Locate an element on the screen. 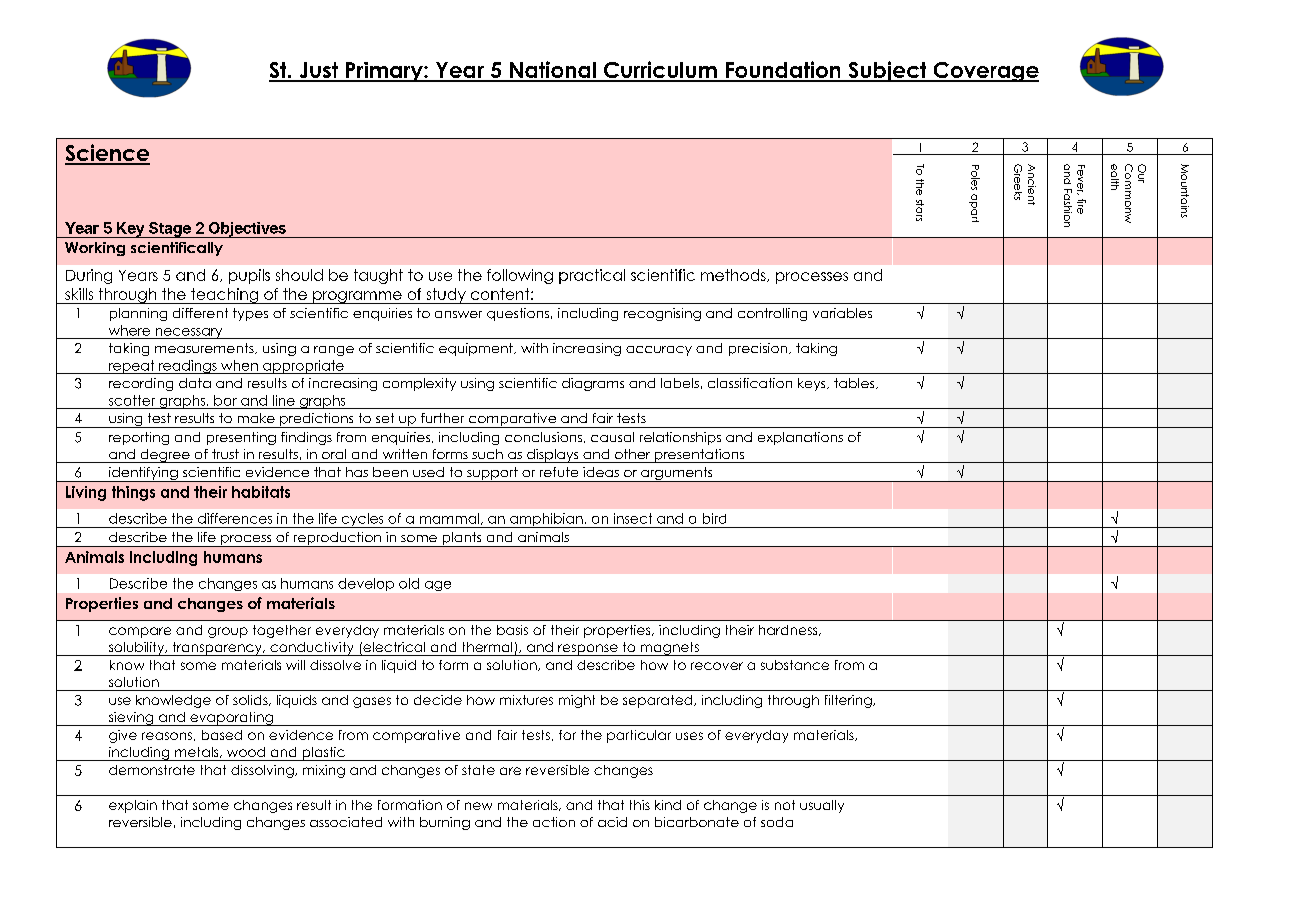  Subject is located at coordinates (887, 71).
